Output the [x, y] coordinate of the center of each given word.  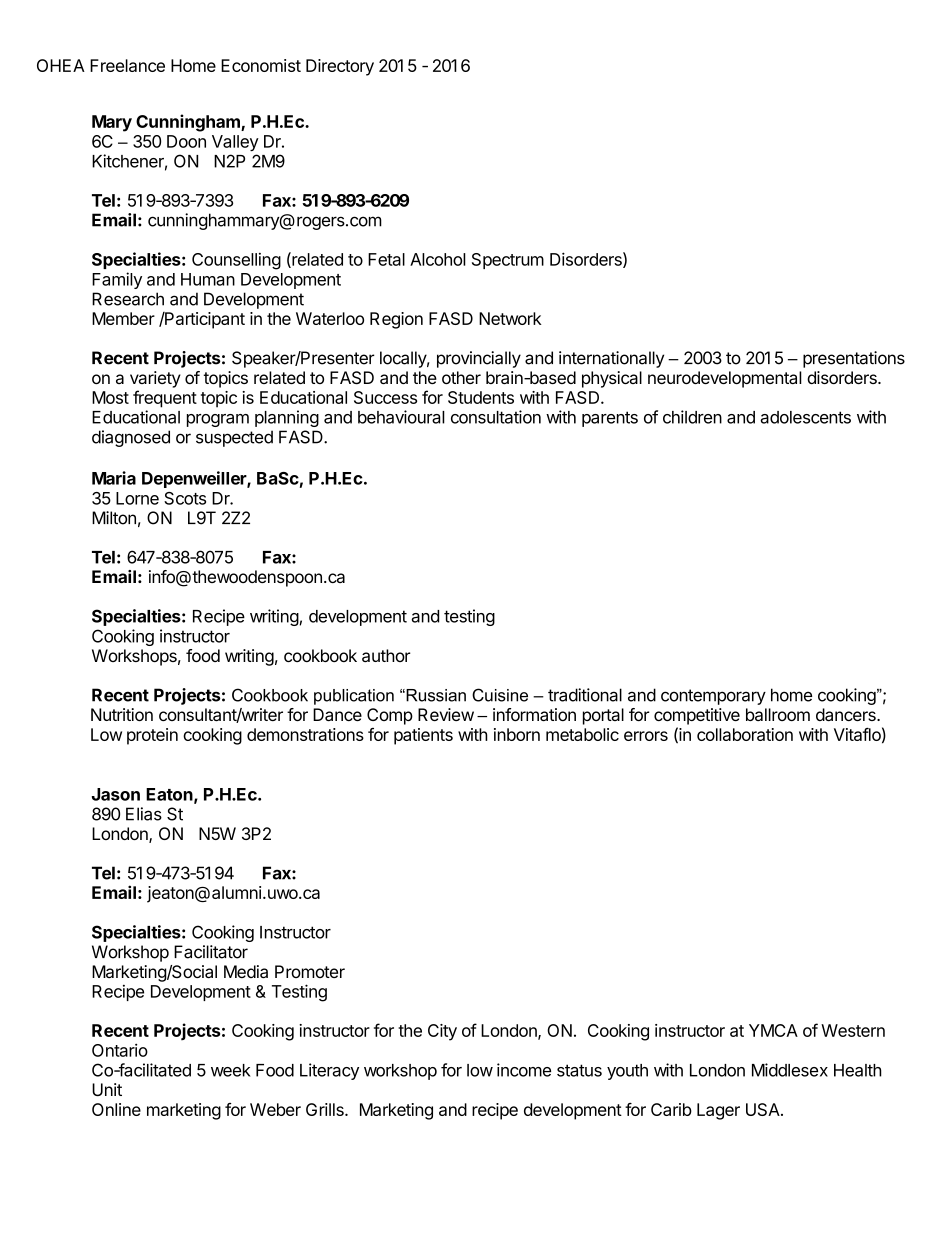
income [524, 1070]
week [231, 1070]
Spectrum [508, 261]
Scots [185, 498]
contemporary [713, 697]
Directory [340, 67]
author [386, 655]
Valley [235, 143]
